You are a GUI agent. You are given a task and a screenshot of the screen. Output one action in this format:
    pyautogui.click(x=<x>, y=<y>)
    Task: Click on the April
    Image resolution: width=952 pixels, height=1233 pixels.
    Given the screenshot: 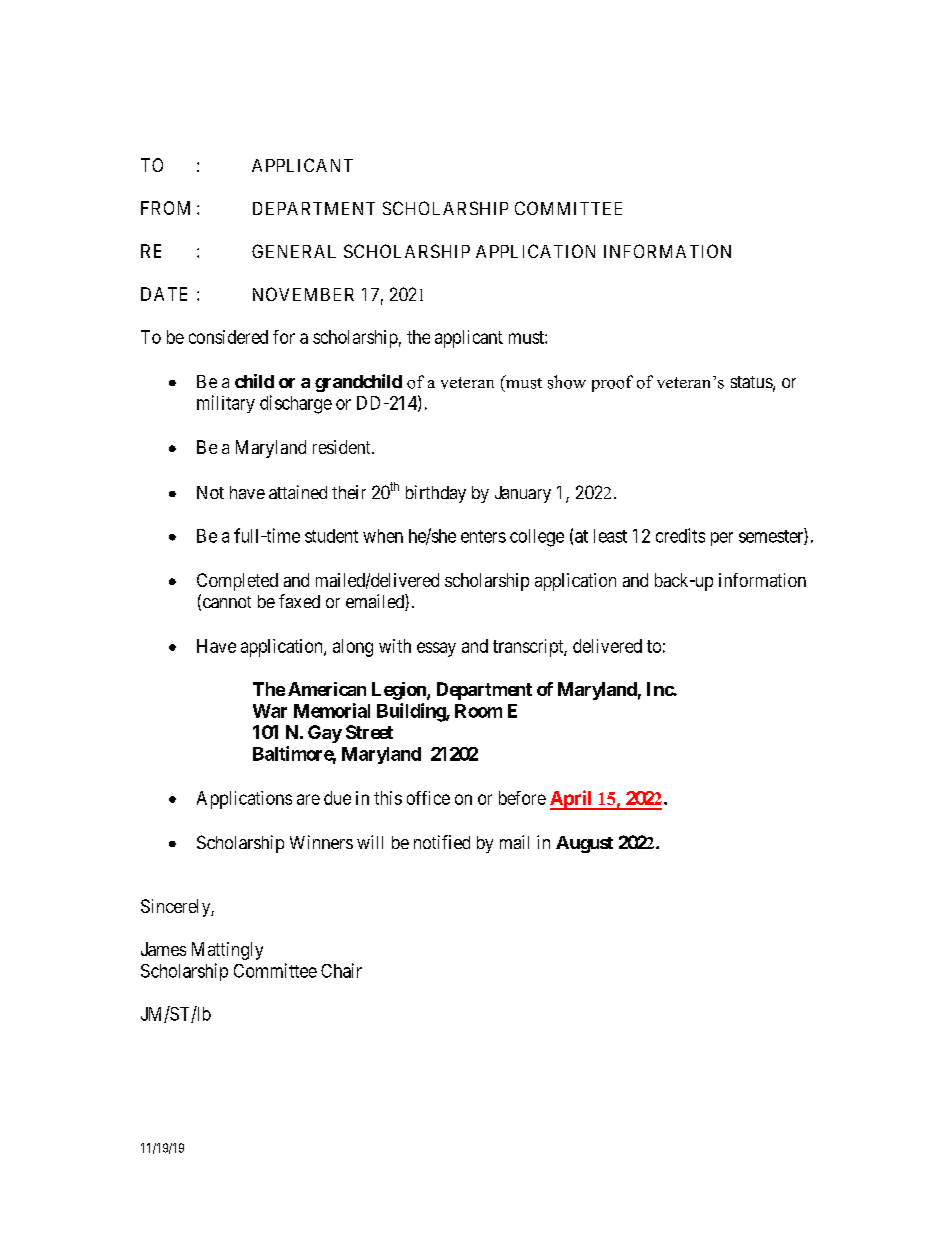 What is the action you would take?
    pyautogui.click(x=572, y=800)
